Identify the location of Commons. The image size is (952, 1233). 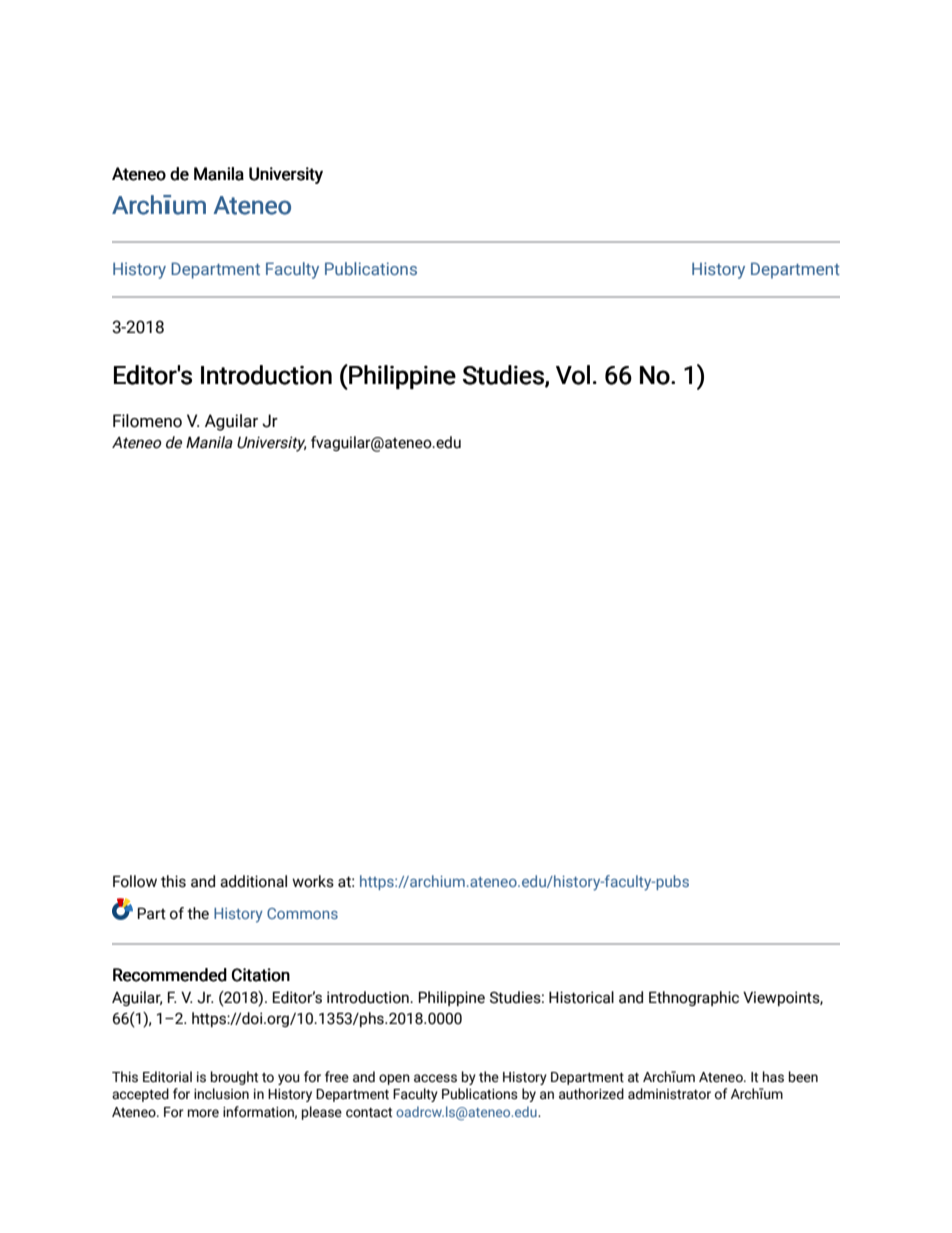
(302, 913).
